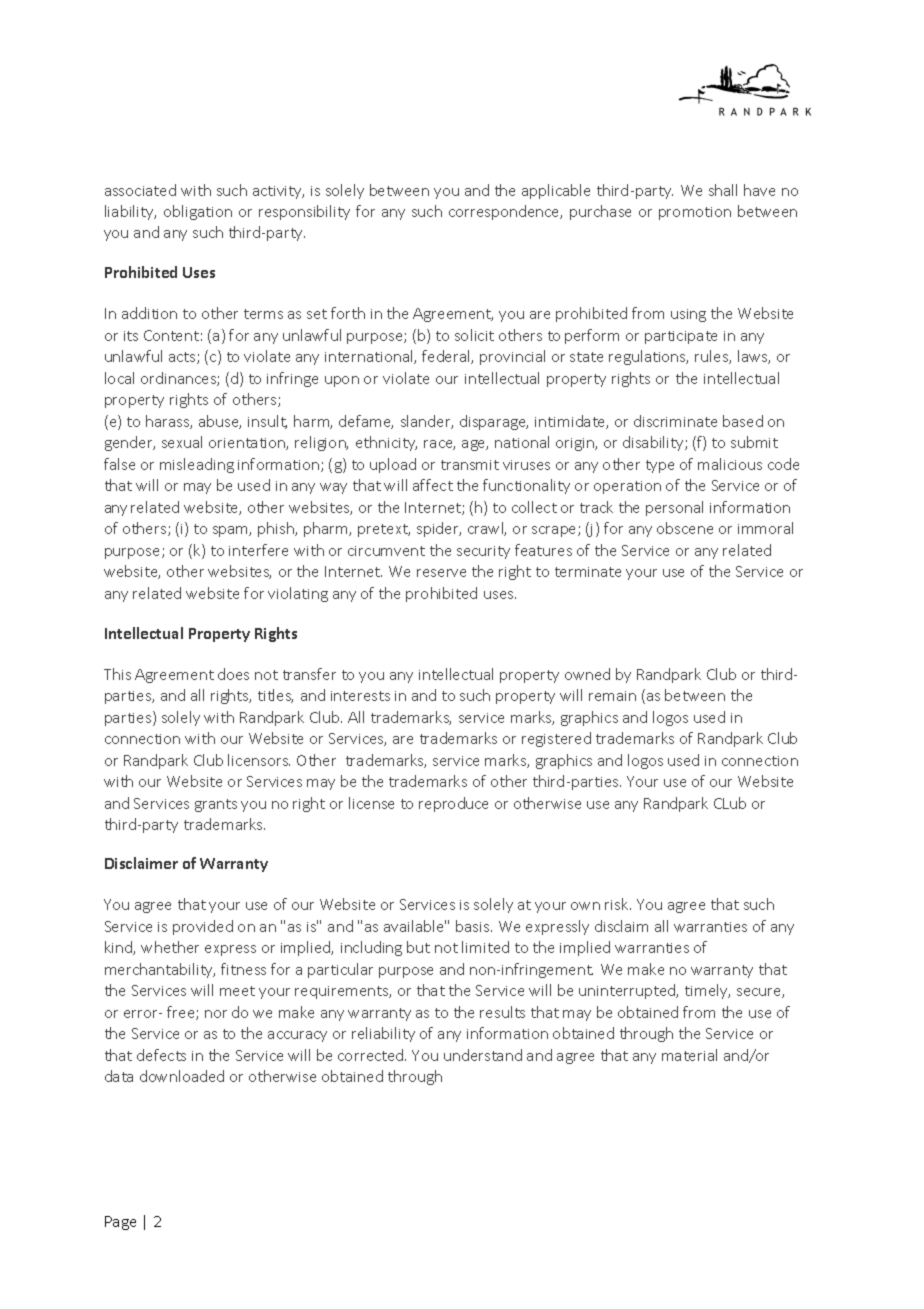  Describe the element at coordinates (556, 191) in the image. I see `applicable` at that location.
